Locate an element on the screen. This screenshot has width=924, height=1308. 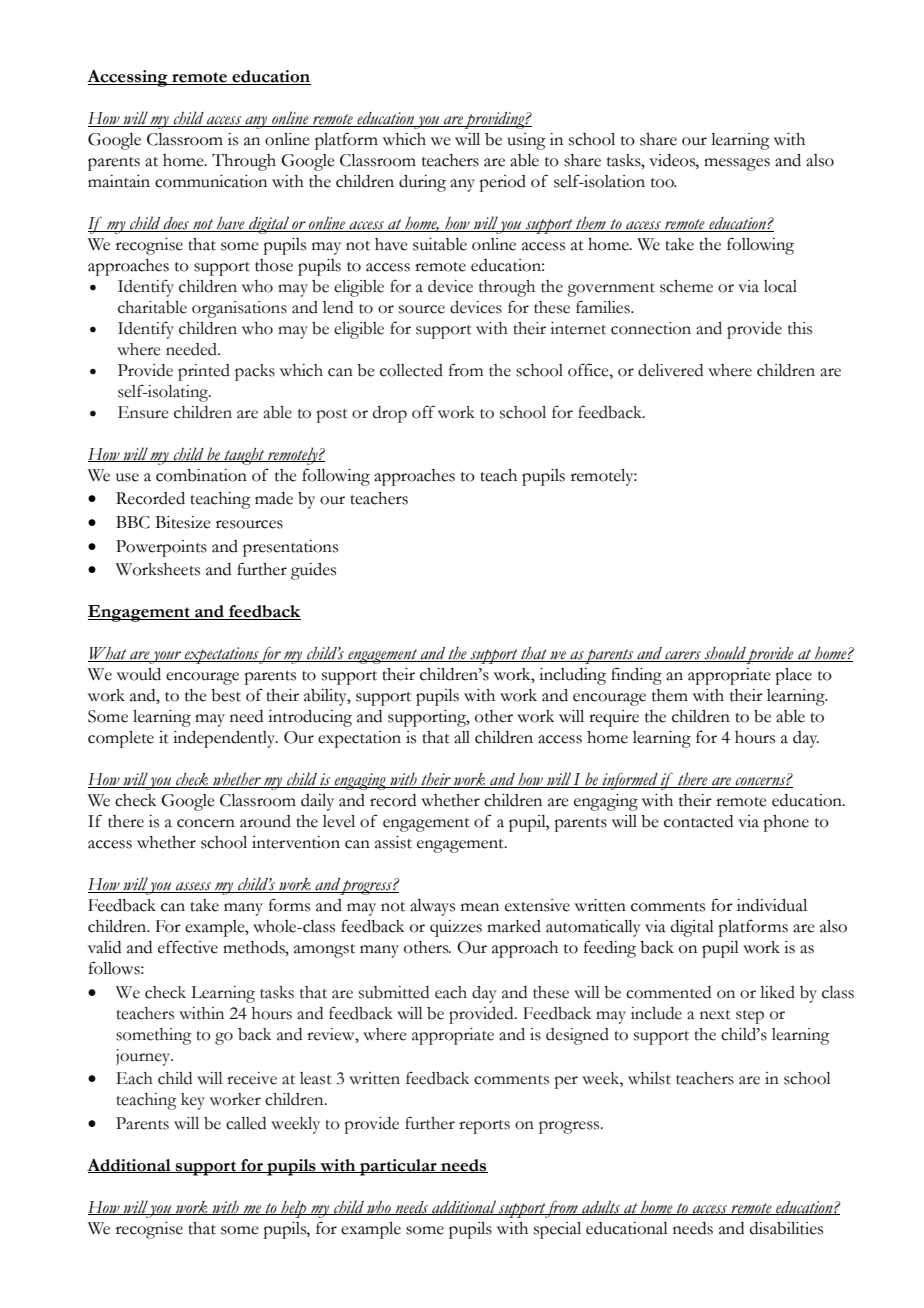
during is located at coordinates (422, 183).
